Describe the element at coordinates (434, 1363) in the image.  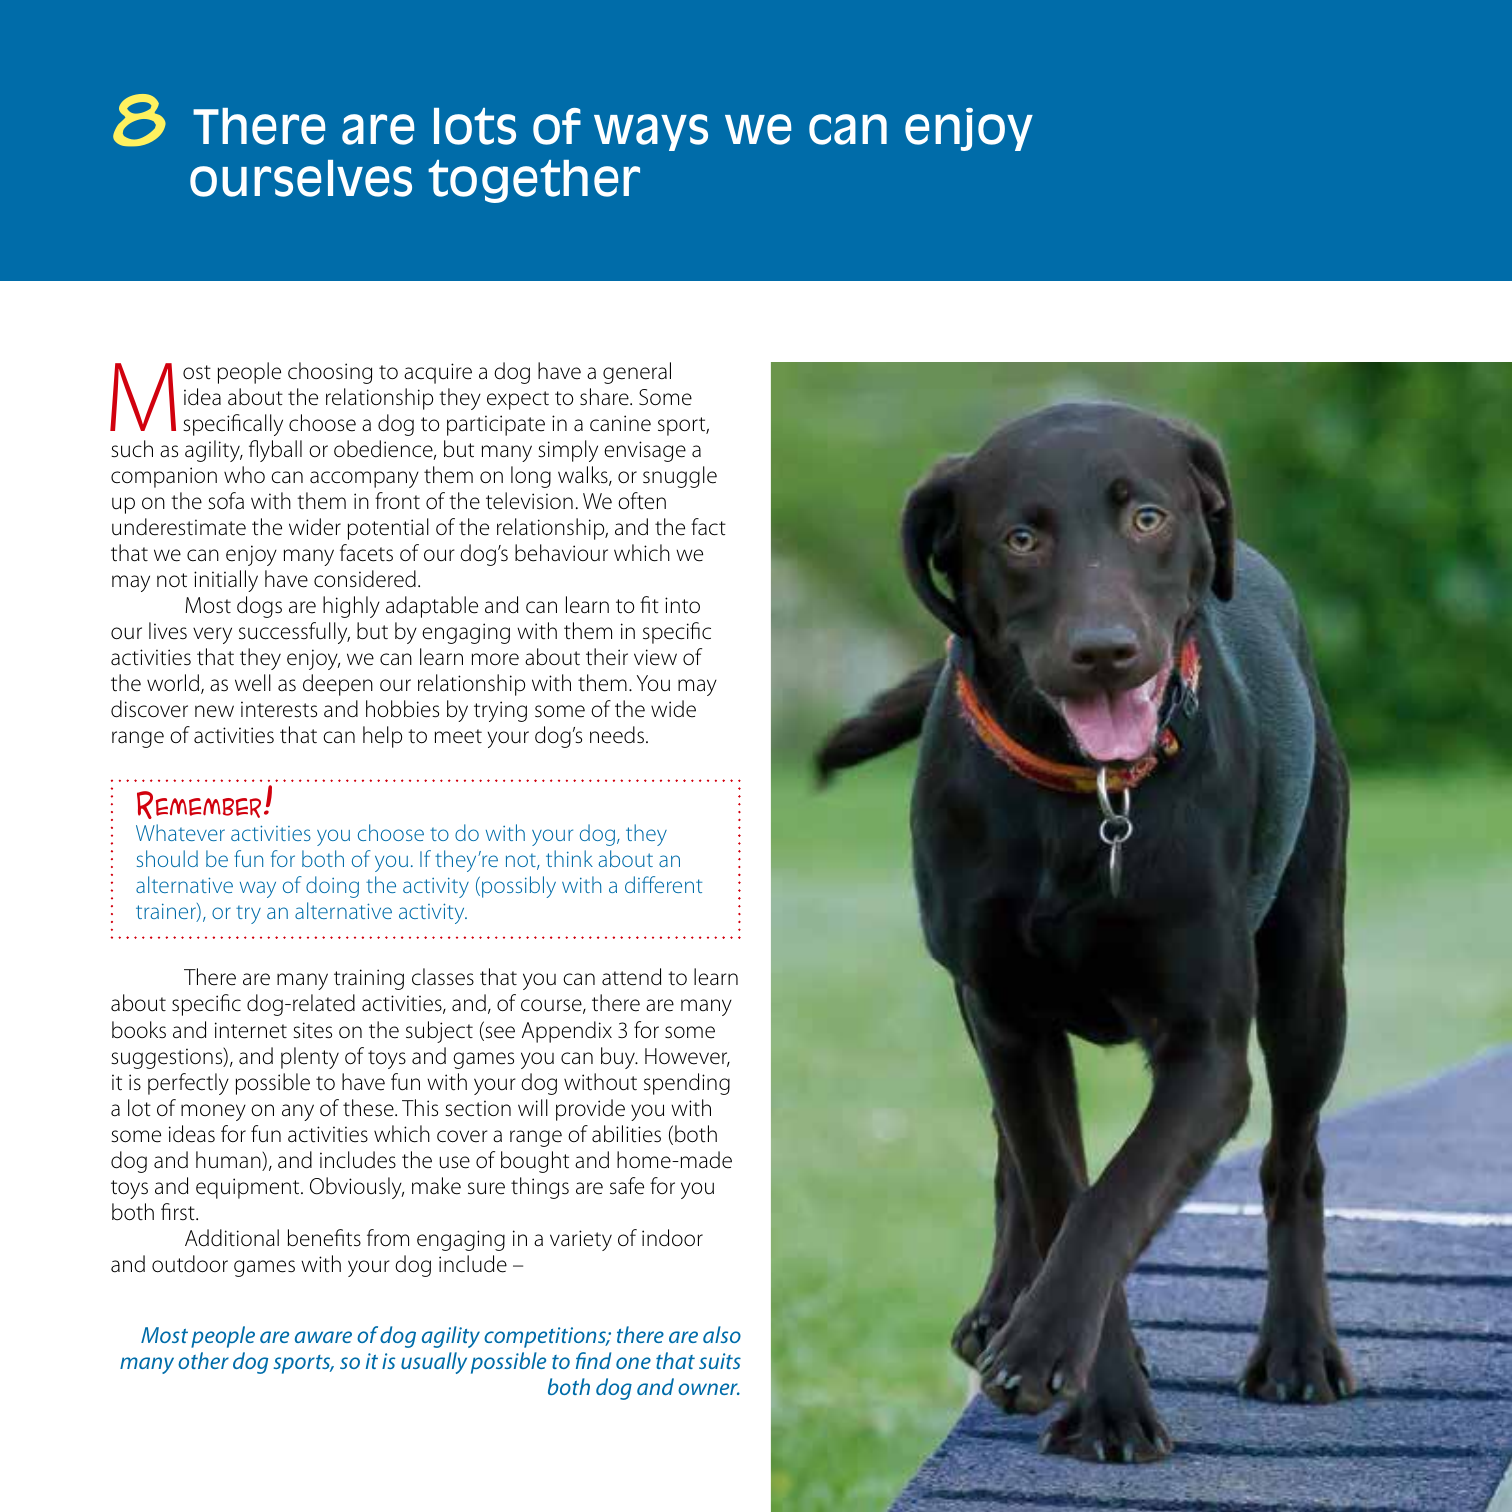
I see `usually` at that location.
